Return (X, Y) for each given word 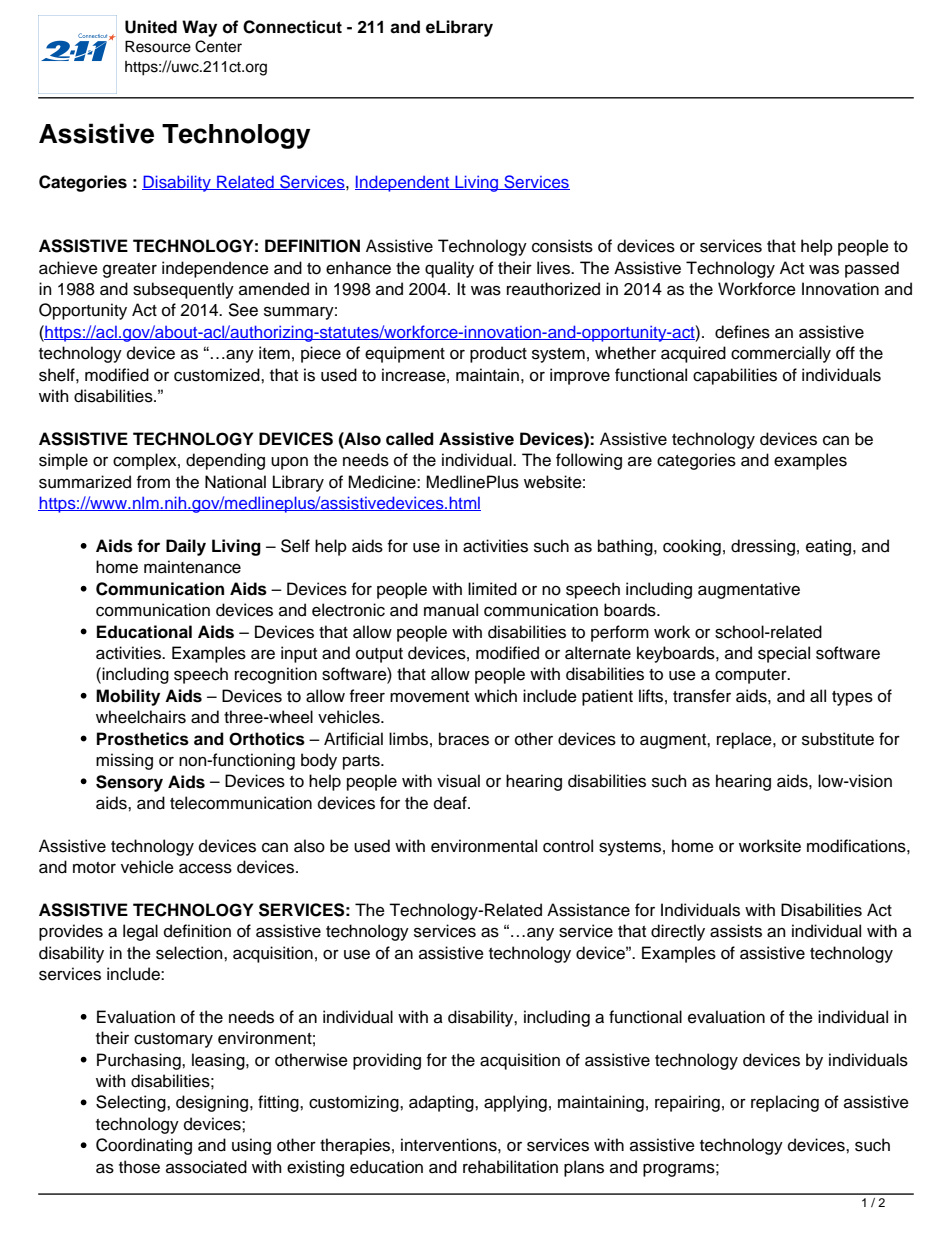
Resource (158, 46)
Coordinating (144, 1146)
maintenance (192, 567)
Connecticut (292, 27)
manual (451, 610)
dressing (763, 547)
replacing (785, 1103)
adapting (442, 1103)
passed (872, 269)
